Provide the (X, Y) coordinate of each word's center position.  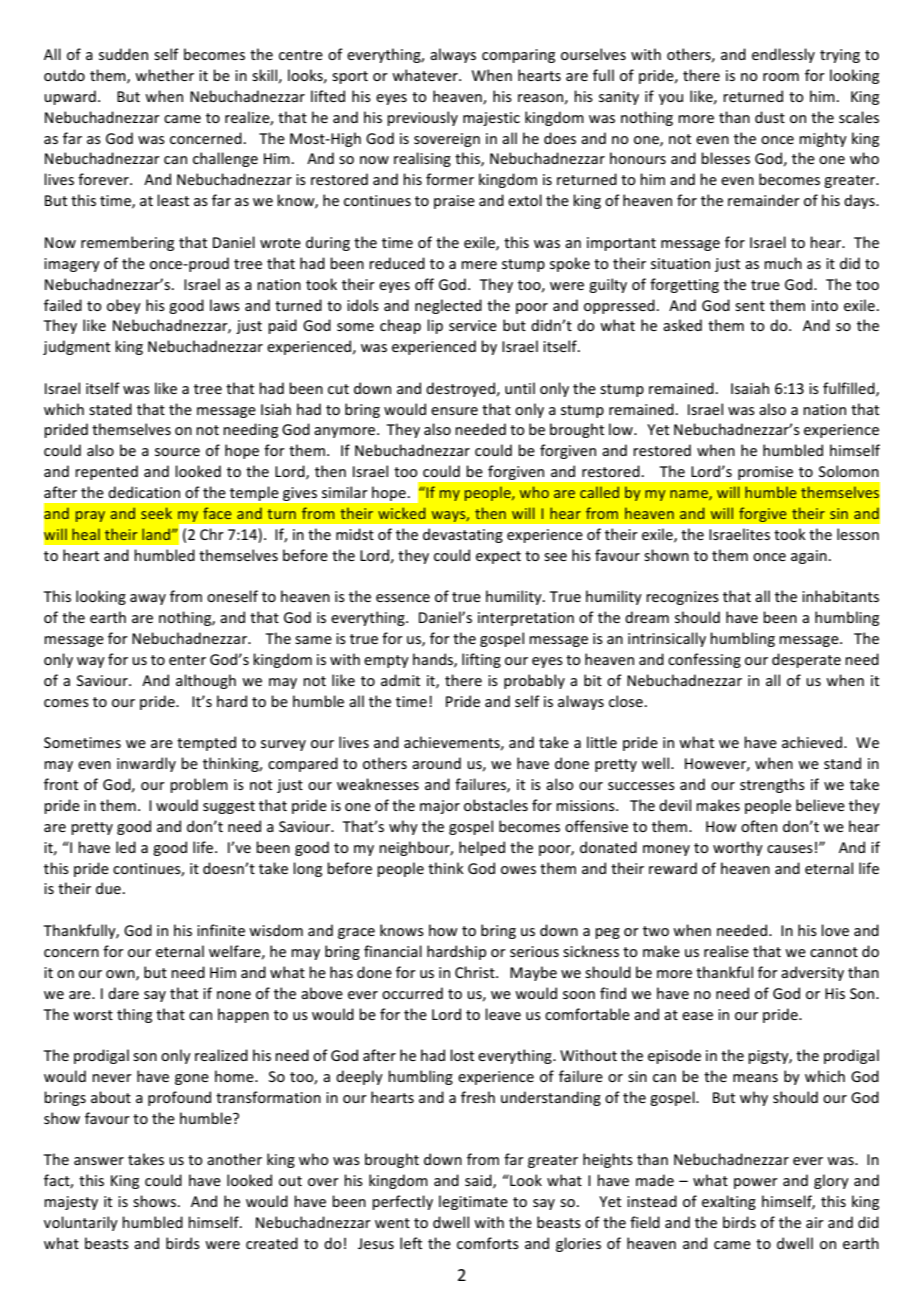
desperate (806, 660)
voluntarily (81, 1223)
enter (187, 660)
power (756, 1183)
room (781, 77)
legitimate (473, 1202)
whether (164, 75)
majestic (491, 119)
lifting (481, 660)
